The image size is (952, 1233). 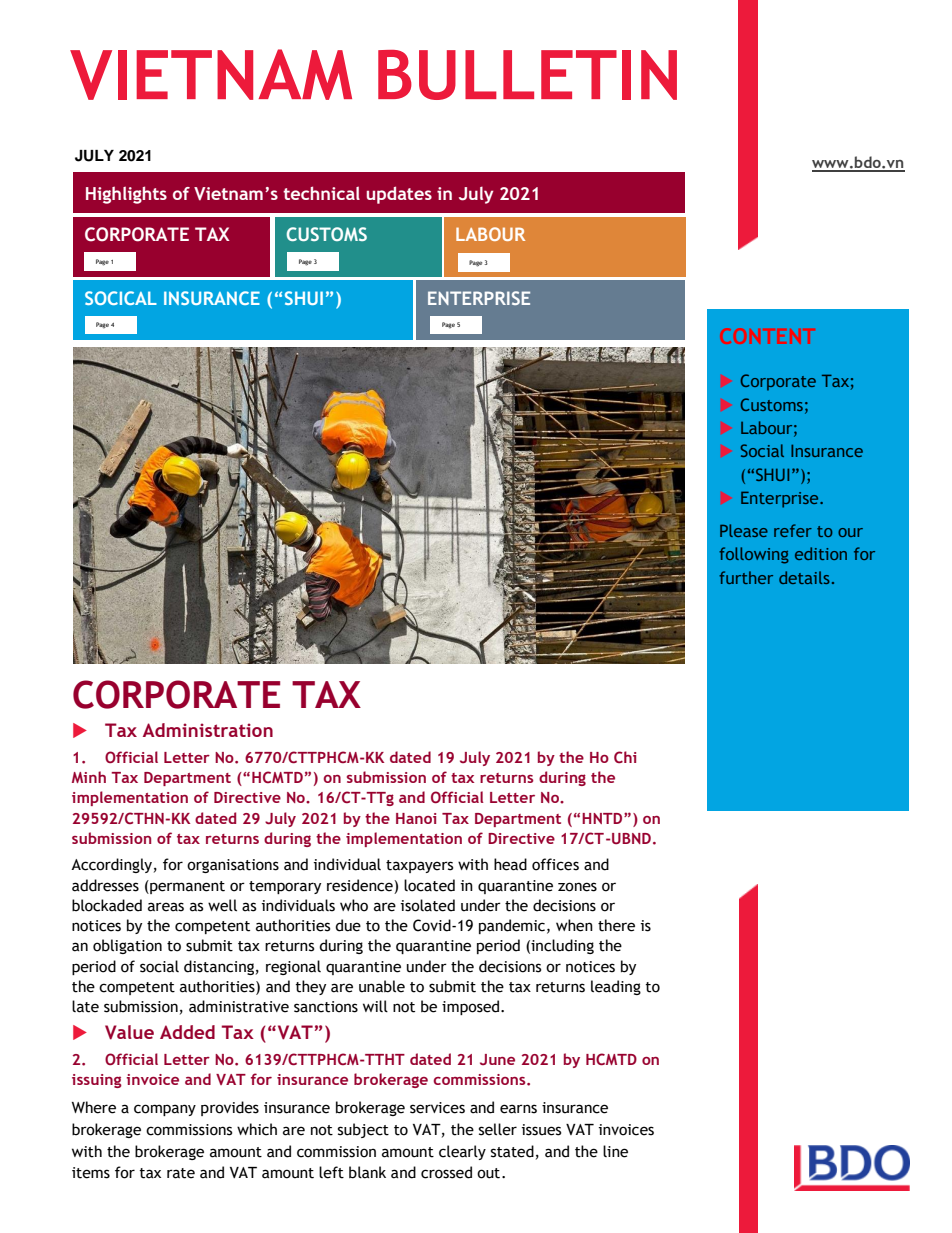 What do you see at coordinates (165, 1110) in the image?
I see `company` at bounding box center [165, 1110].
